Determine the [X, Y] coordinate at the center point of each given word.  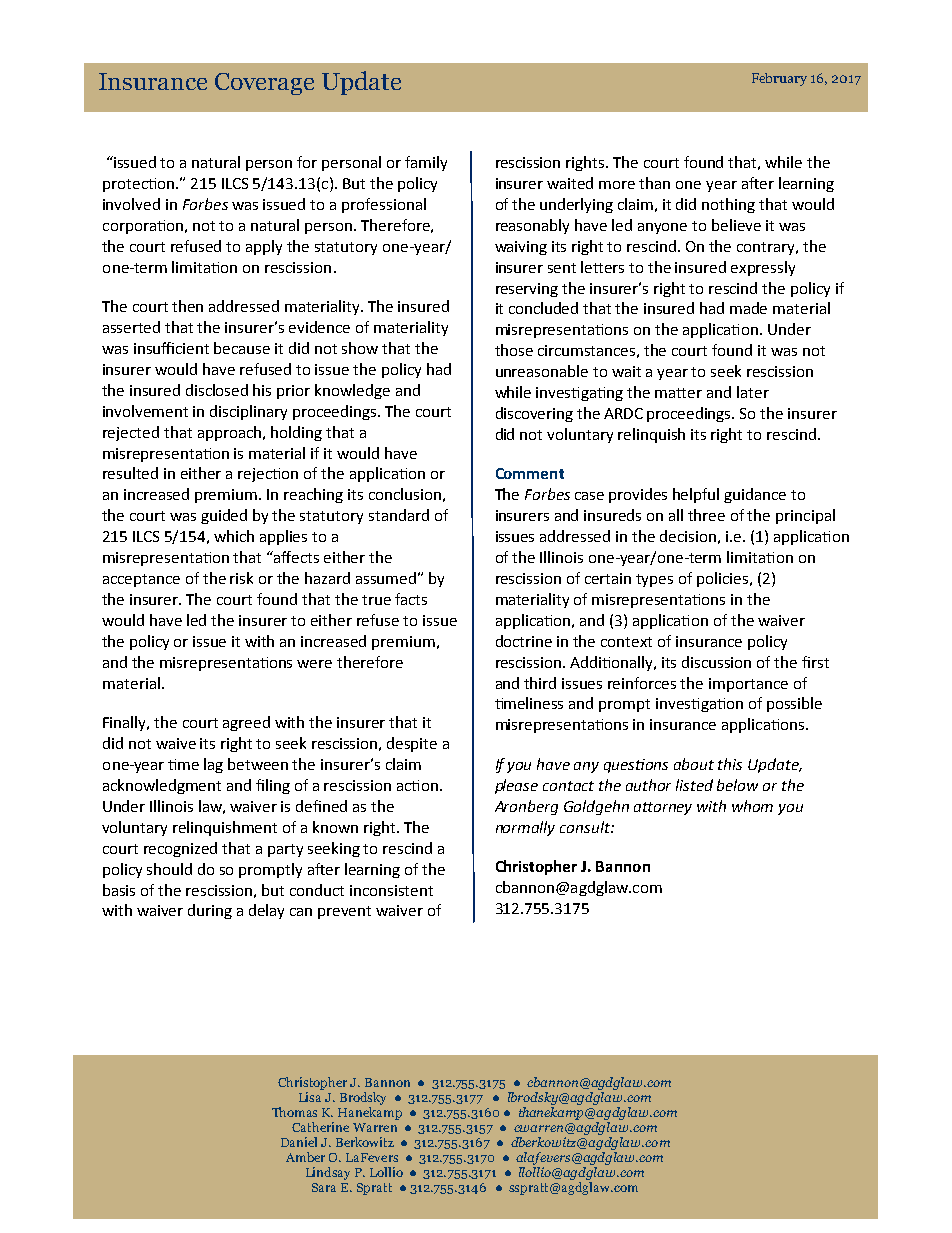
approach [231, 433]
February [779, 79]
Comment [530, 473]
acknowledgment [162, 786]
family [426, 163]
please [516, 786]
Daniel [299, 1142]
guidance [755, 495]
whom [752, 806]
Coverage [264, 84]
